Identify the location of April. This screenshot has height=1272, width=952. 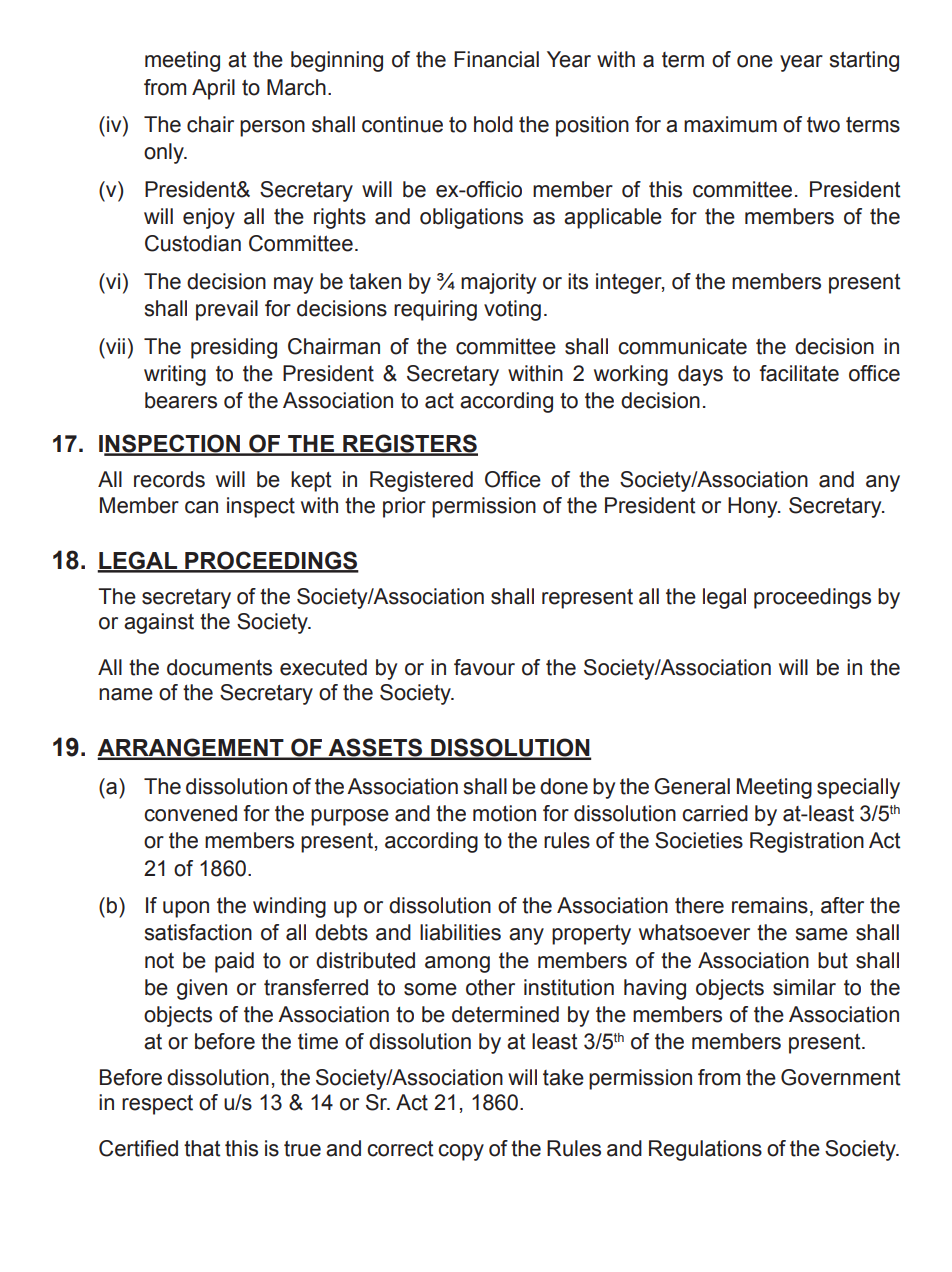
(213, 89).
